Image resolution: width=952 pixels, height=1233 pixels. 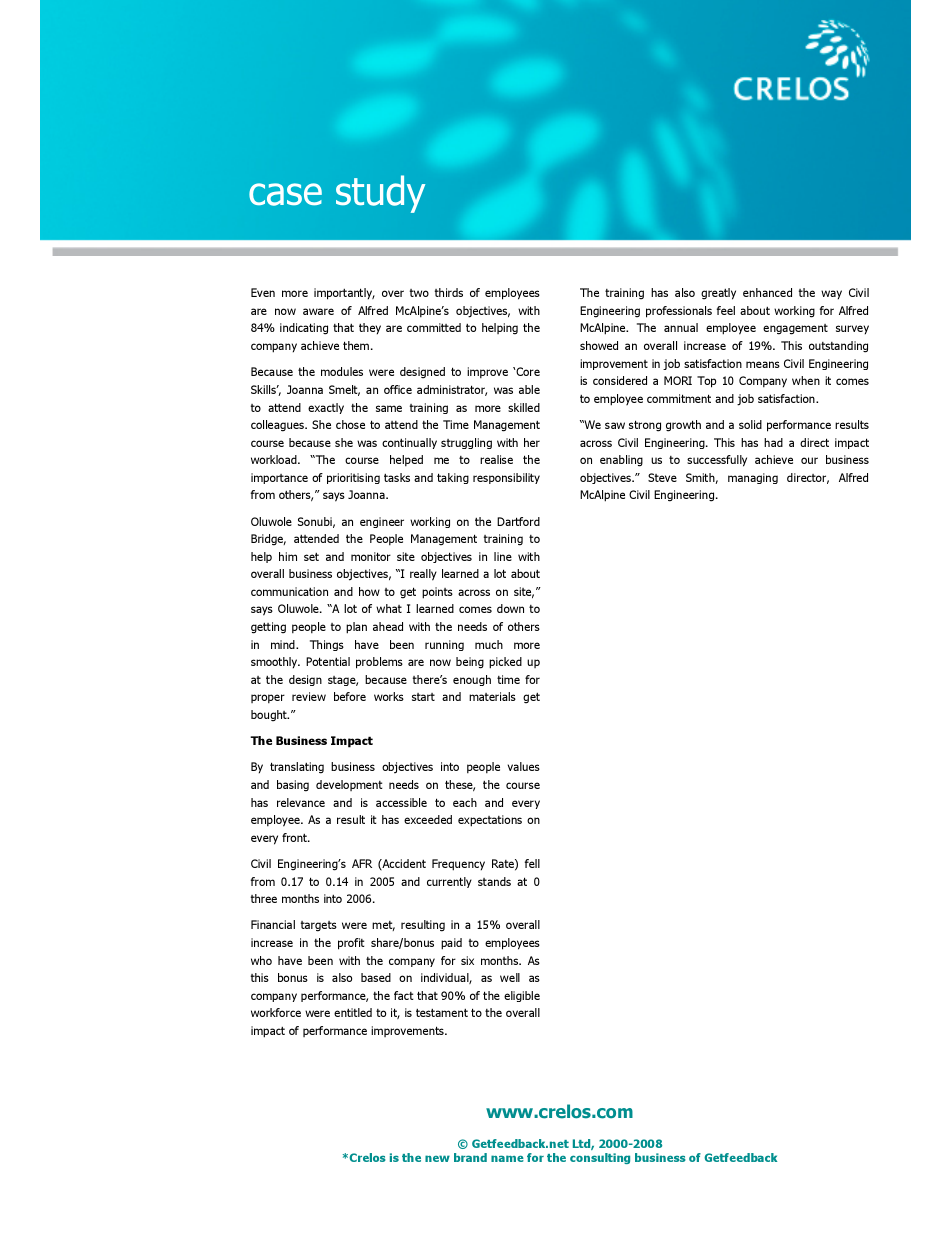 What do you see at coordinates (599, 345) in the screenshot?
I see `showed` at bounding box center [599, 345].
